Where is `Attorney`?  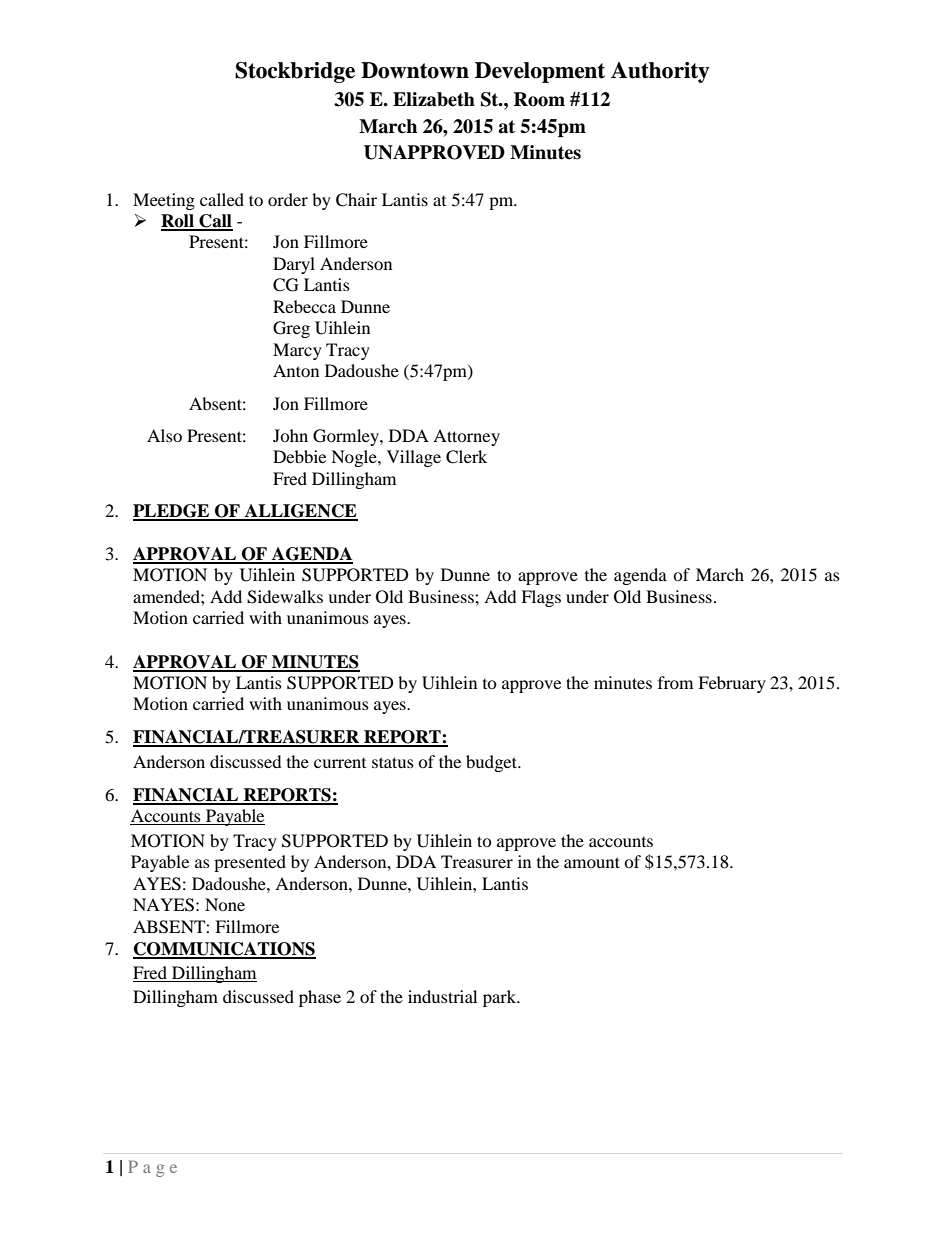
Attorney is located at coordinates (466, 437).
